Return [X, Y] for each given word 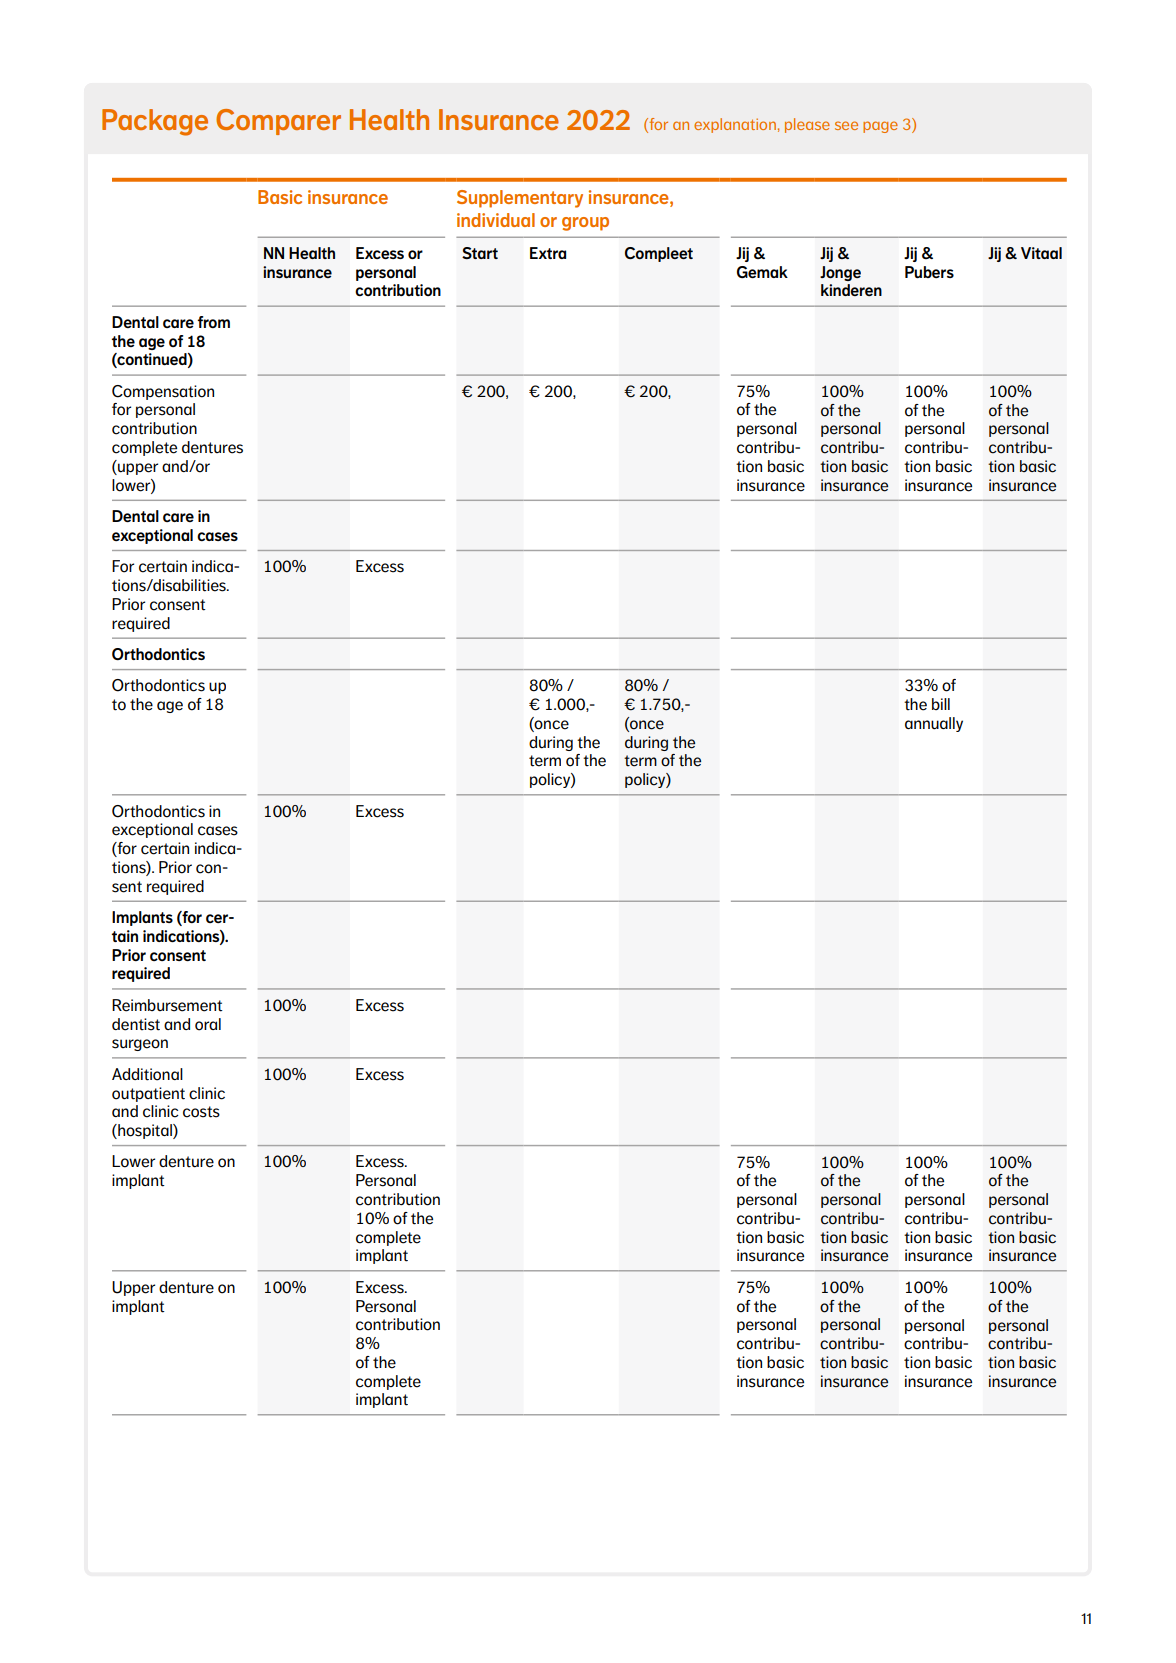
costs [201, 1112]
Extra [548, 253]
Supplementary [520, 199]
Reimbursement [167, 1005]
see [846, 125]
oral [208, 1024]
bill [941, 704]
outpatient [148, 1094]
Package [155, 122]
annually [934, 724]
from [213, 322]
